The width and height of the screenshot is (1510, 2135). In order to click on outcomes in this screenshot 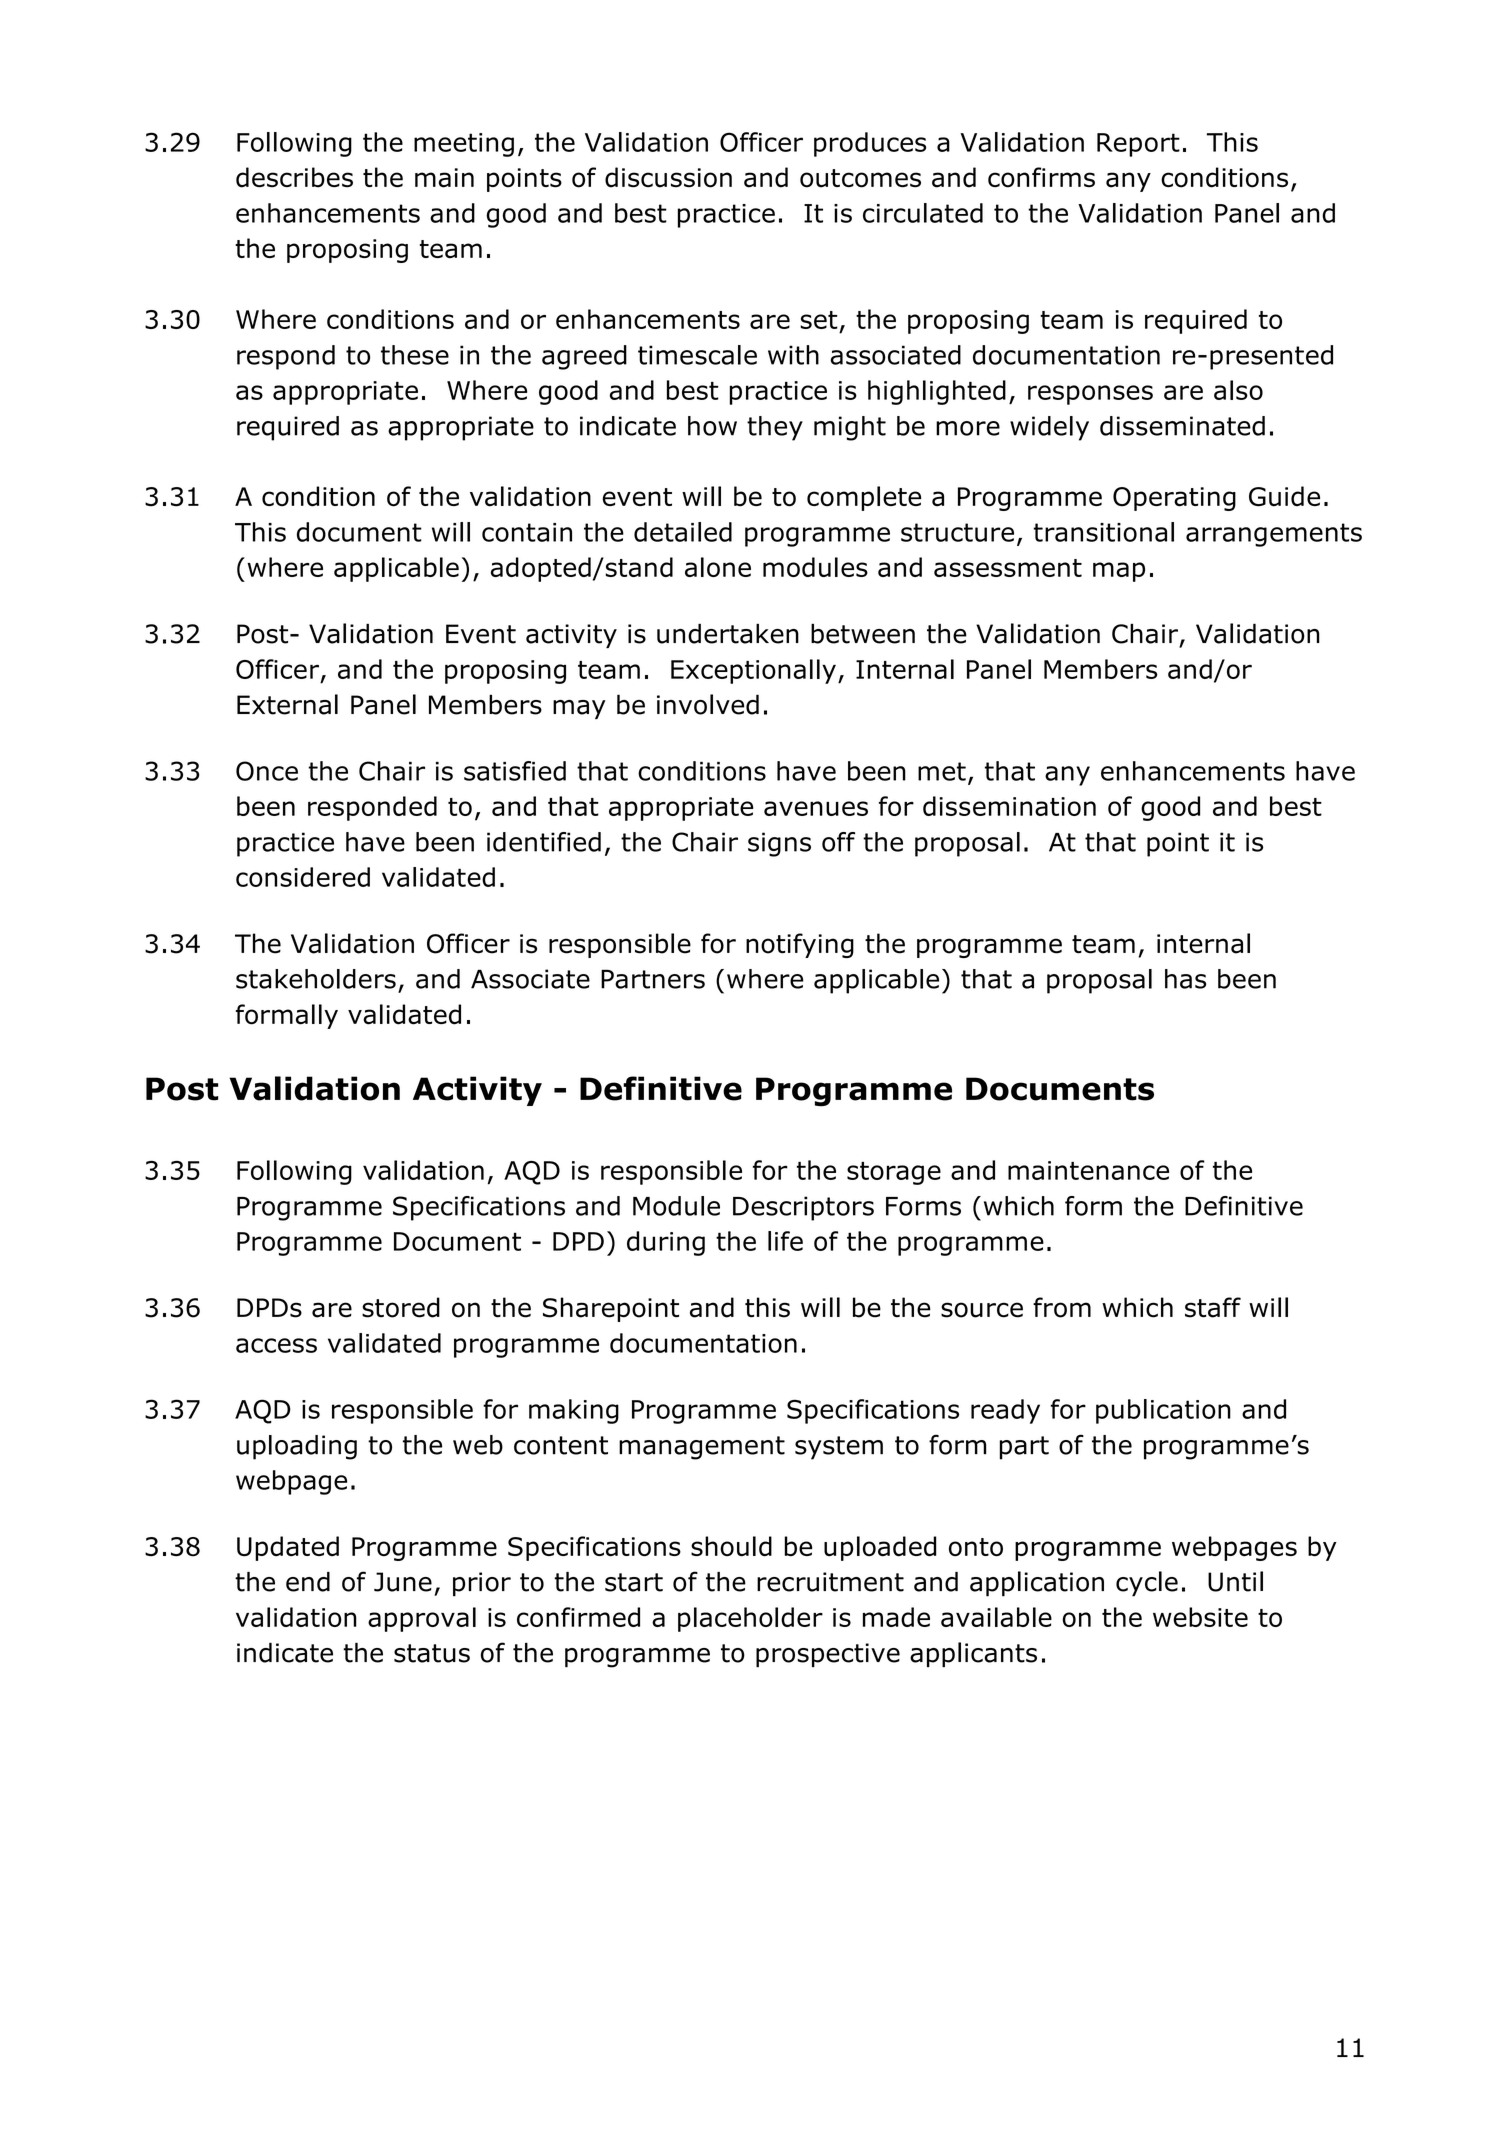, I will do `click(860, 178)`.
